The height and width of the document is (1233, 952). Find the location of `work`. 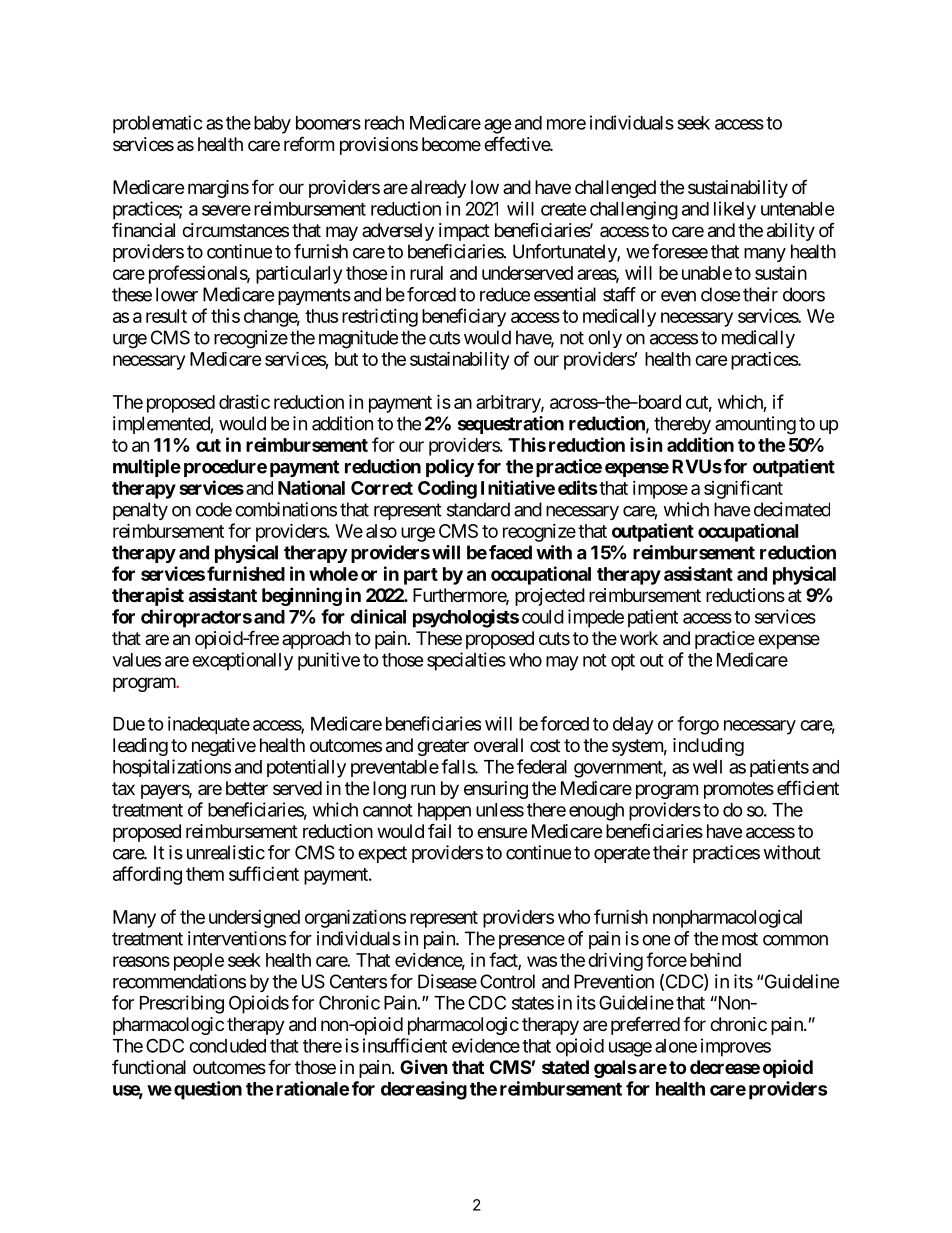

work is located at coordinates (639, 638).
